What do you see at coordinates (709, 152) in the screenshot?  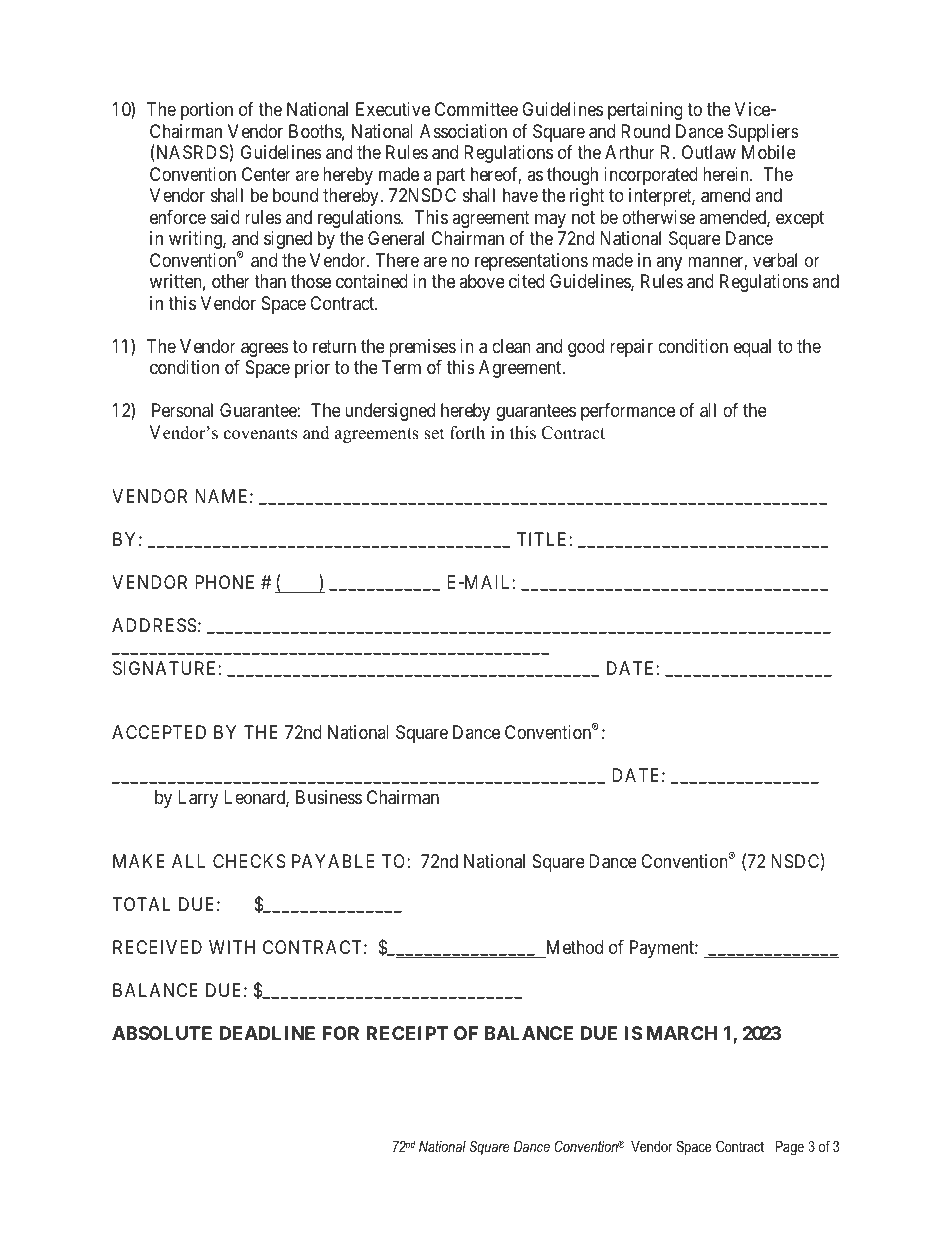 I see `Outlaw` at bounding box center [709, 152].
